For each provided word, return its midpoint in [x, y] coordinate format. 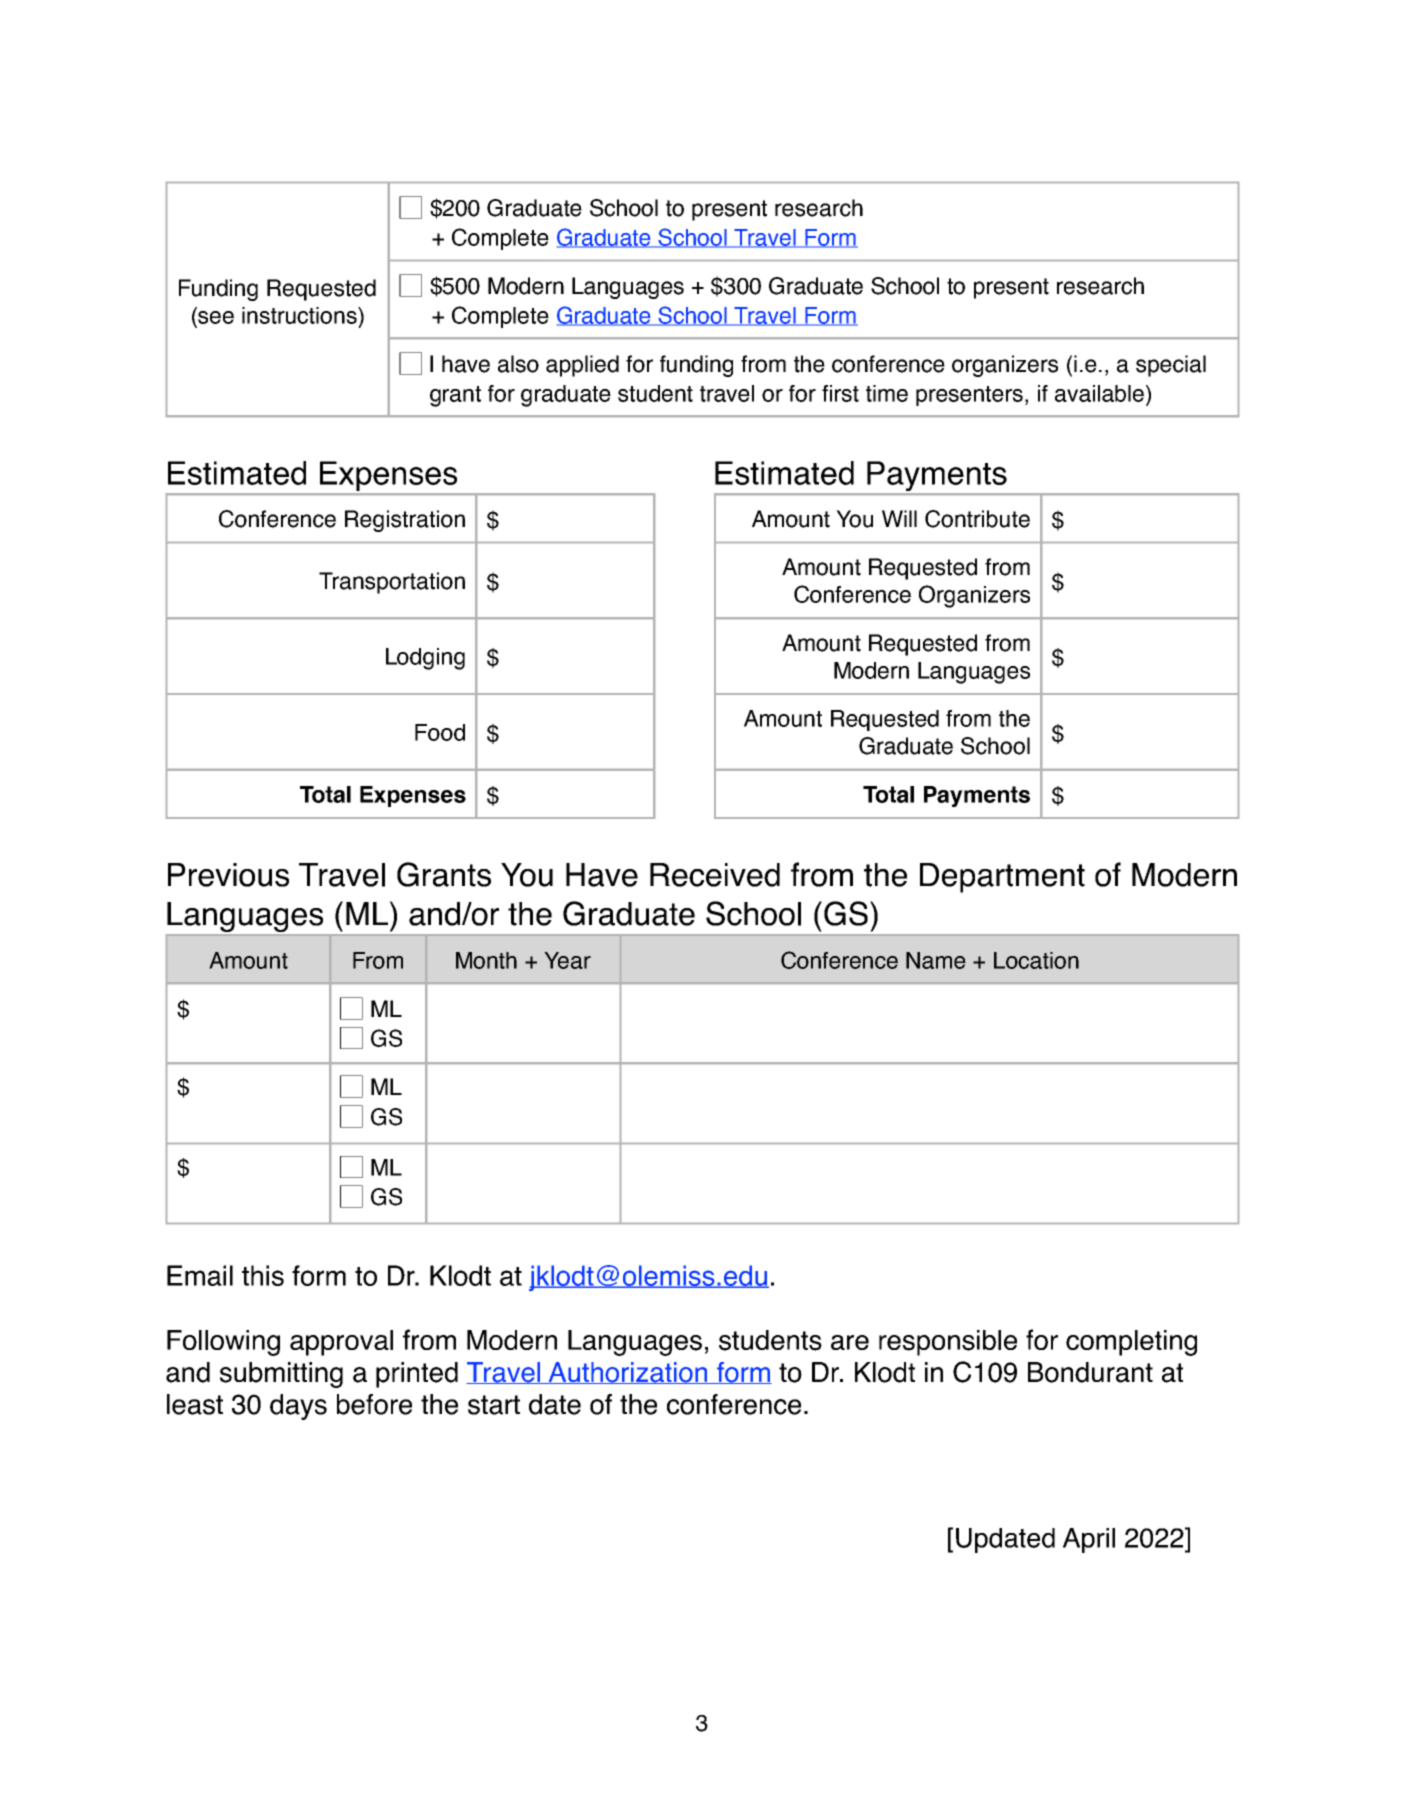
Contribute [977, 519]
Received [715, 875]
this [263, 1275]
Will [899, 518]
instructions [300, 315]
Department [1002, 878]
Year [567, 960]
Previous [228, 875]
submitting [281, 1375]
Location [1036, 960]
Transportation [392, 583]
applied [582, 366]
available [1101, 395]
